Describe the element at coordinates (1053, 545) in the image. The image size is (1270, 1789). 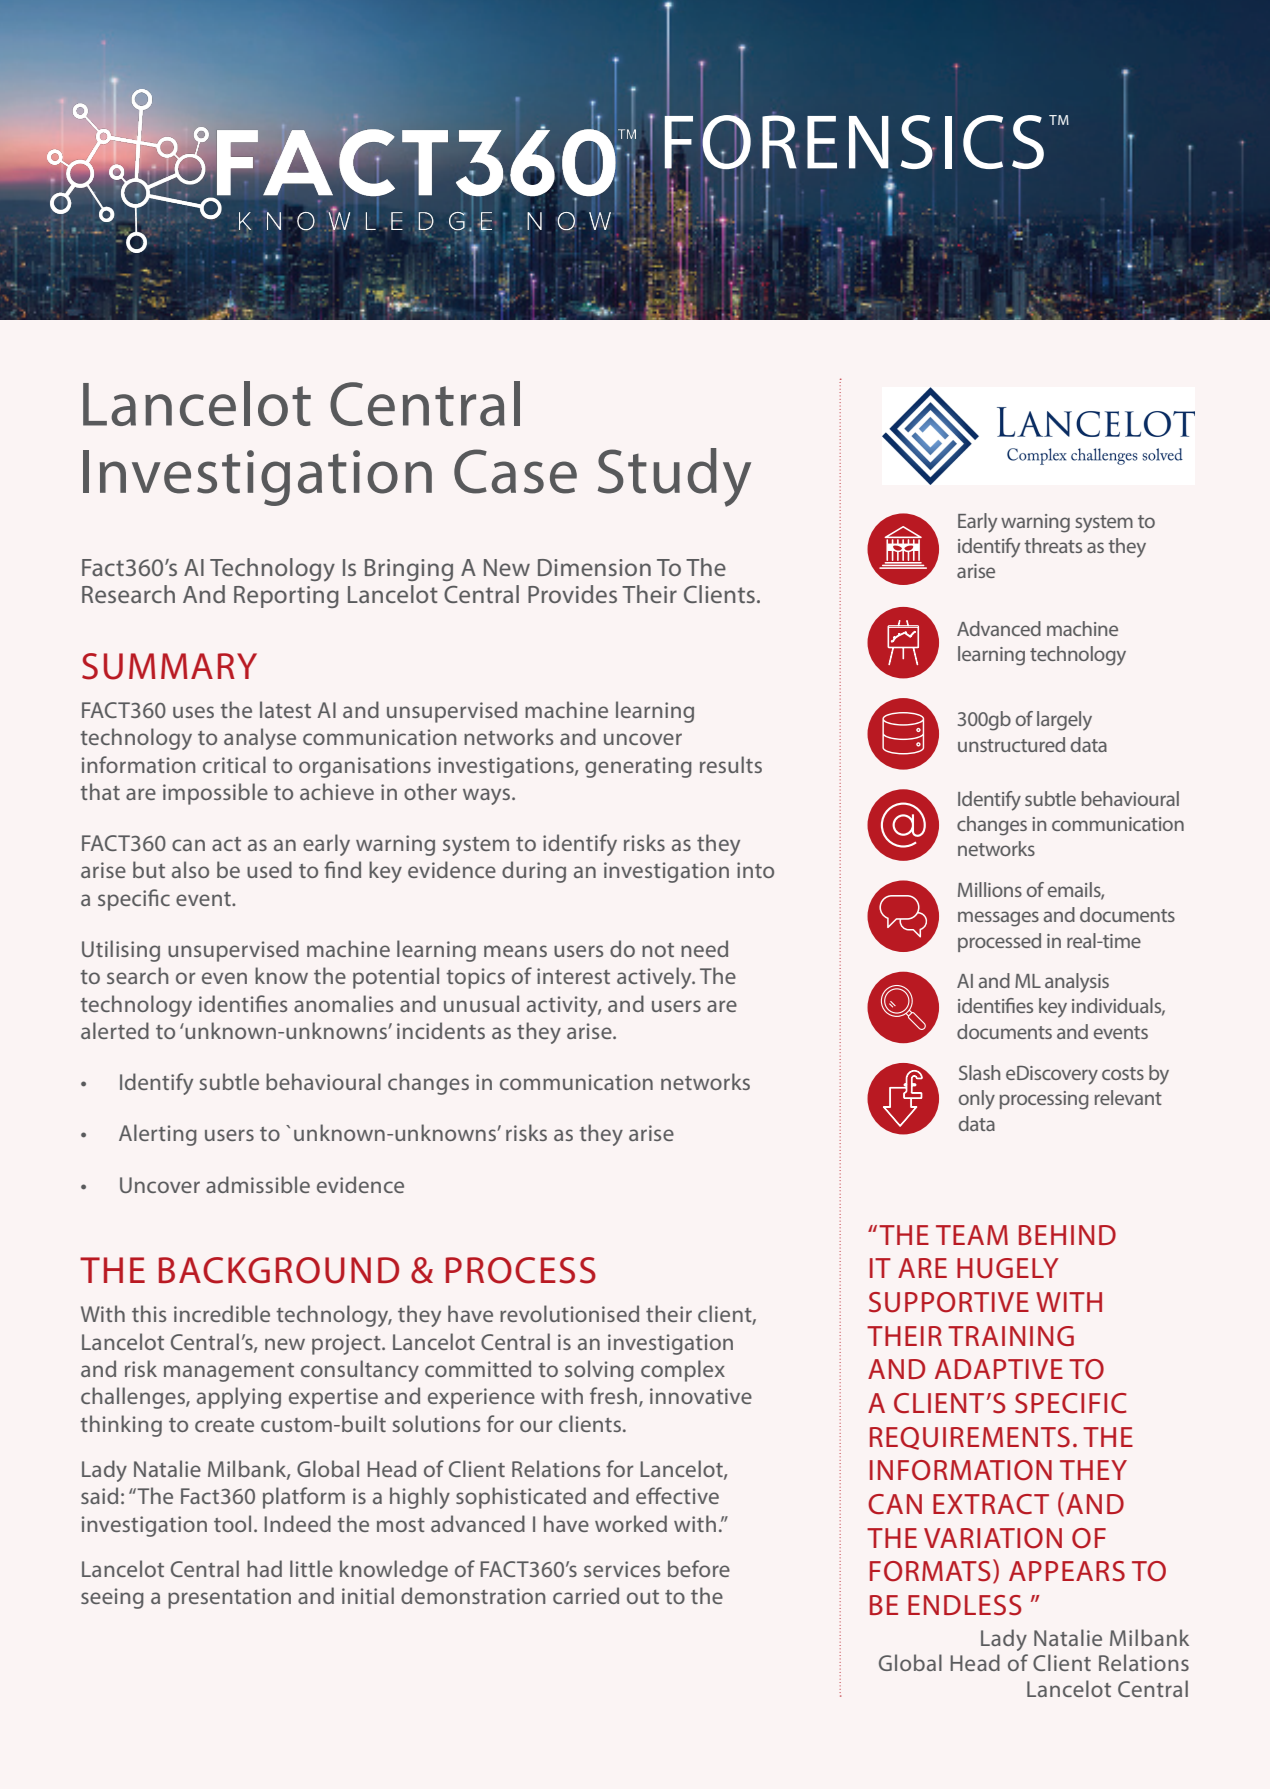
I see `threats` at that location.
